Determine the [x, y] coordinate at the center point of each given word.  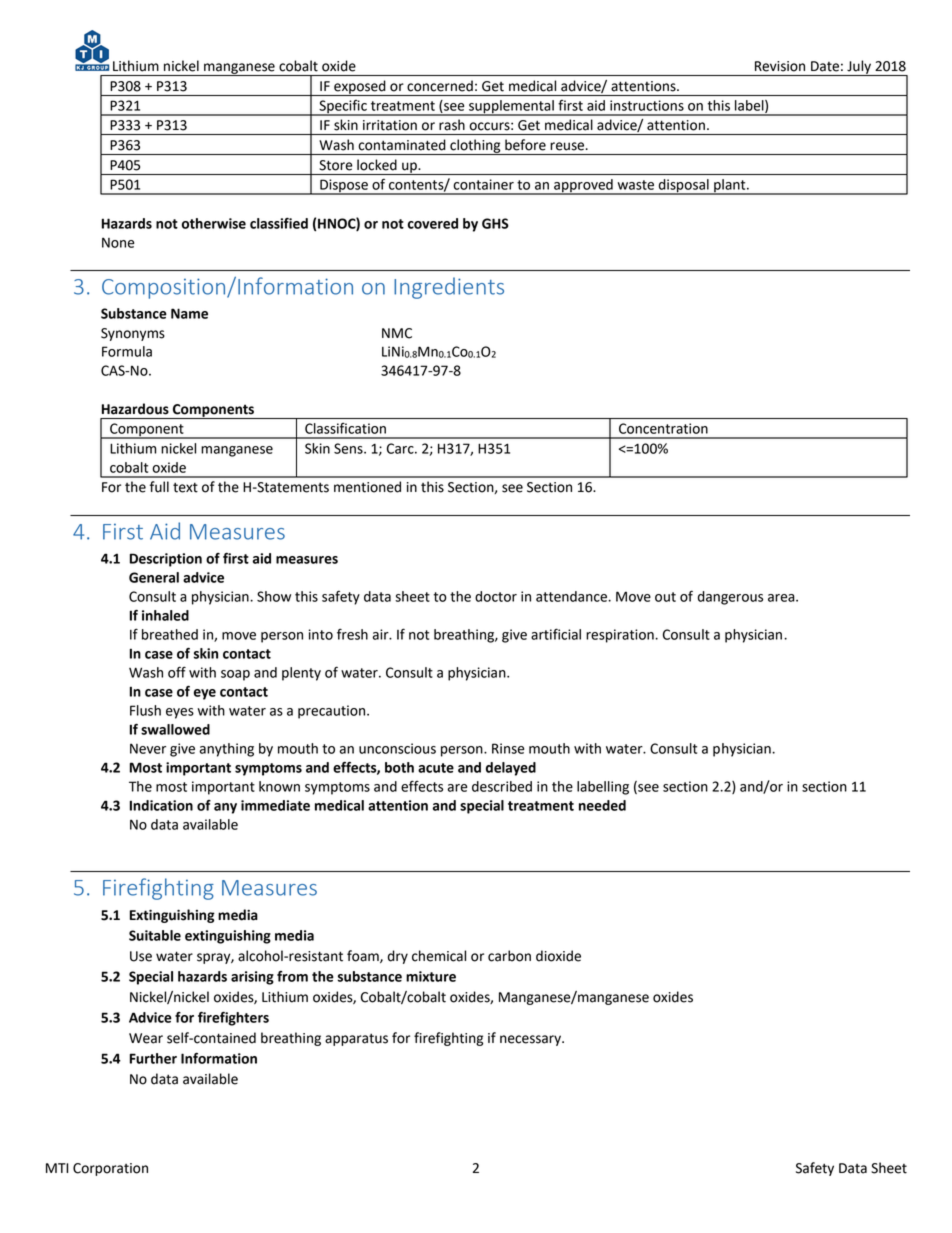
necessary [531, 1040]
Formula [127, 351]
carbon [509, 956]
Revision [780, 66]
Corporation [110, 1169]
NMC [397, 333]
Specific [343, 108]
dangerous [730, 598]
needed [602, 805]
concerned [440, 86]
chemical [439, 956]
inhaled [165, 615]
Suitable [155, 935]
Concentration [663, 428]
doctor [496, 596]
